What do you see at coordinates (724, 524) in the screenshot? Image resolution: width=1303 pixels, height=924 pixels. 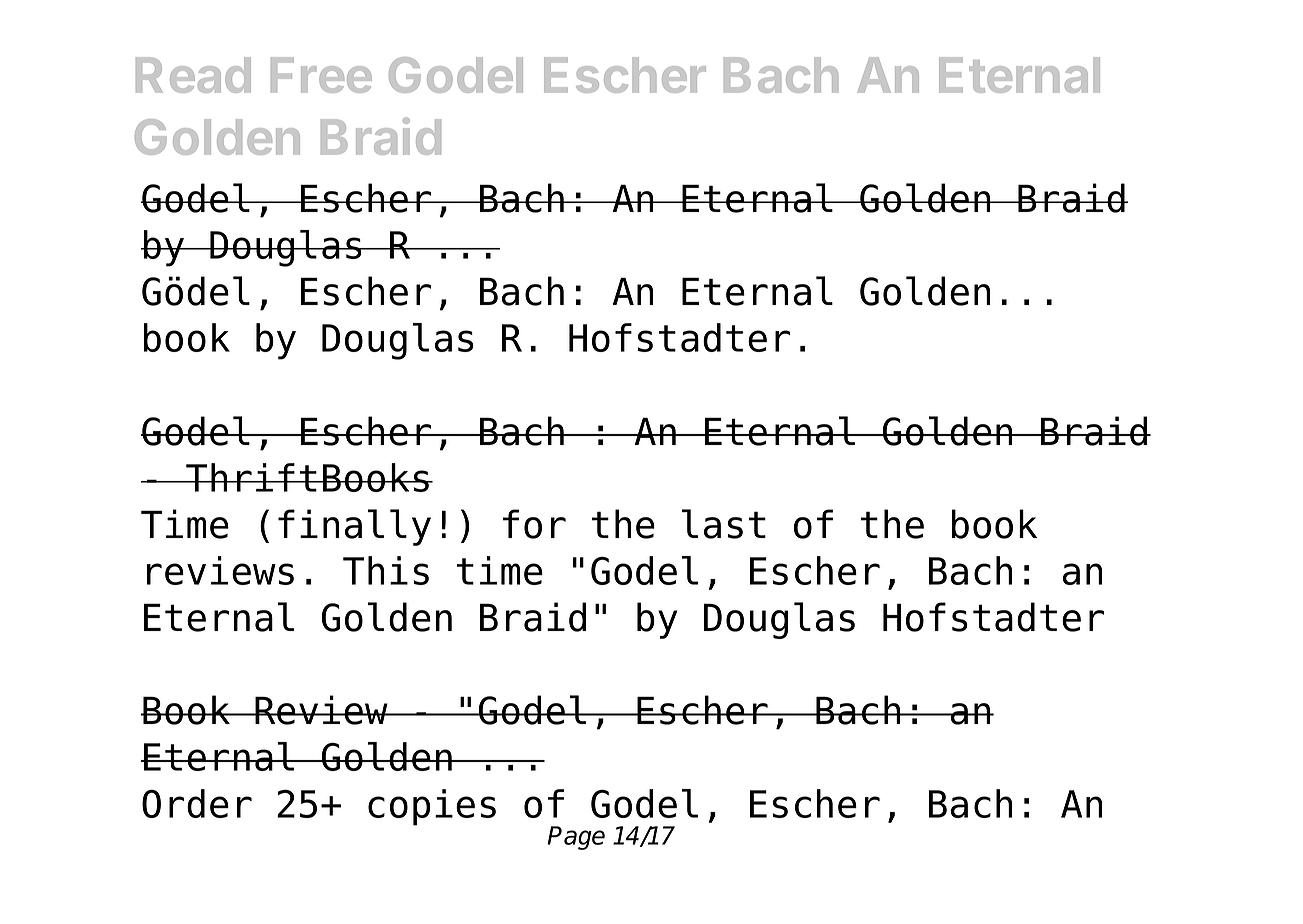 I see `last` at bounding box center [724, 524].
